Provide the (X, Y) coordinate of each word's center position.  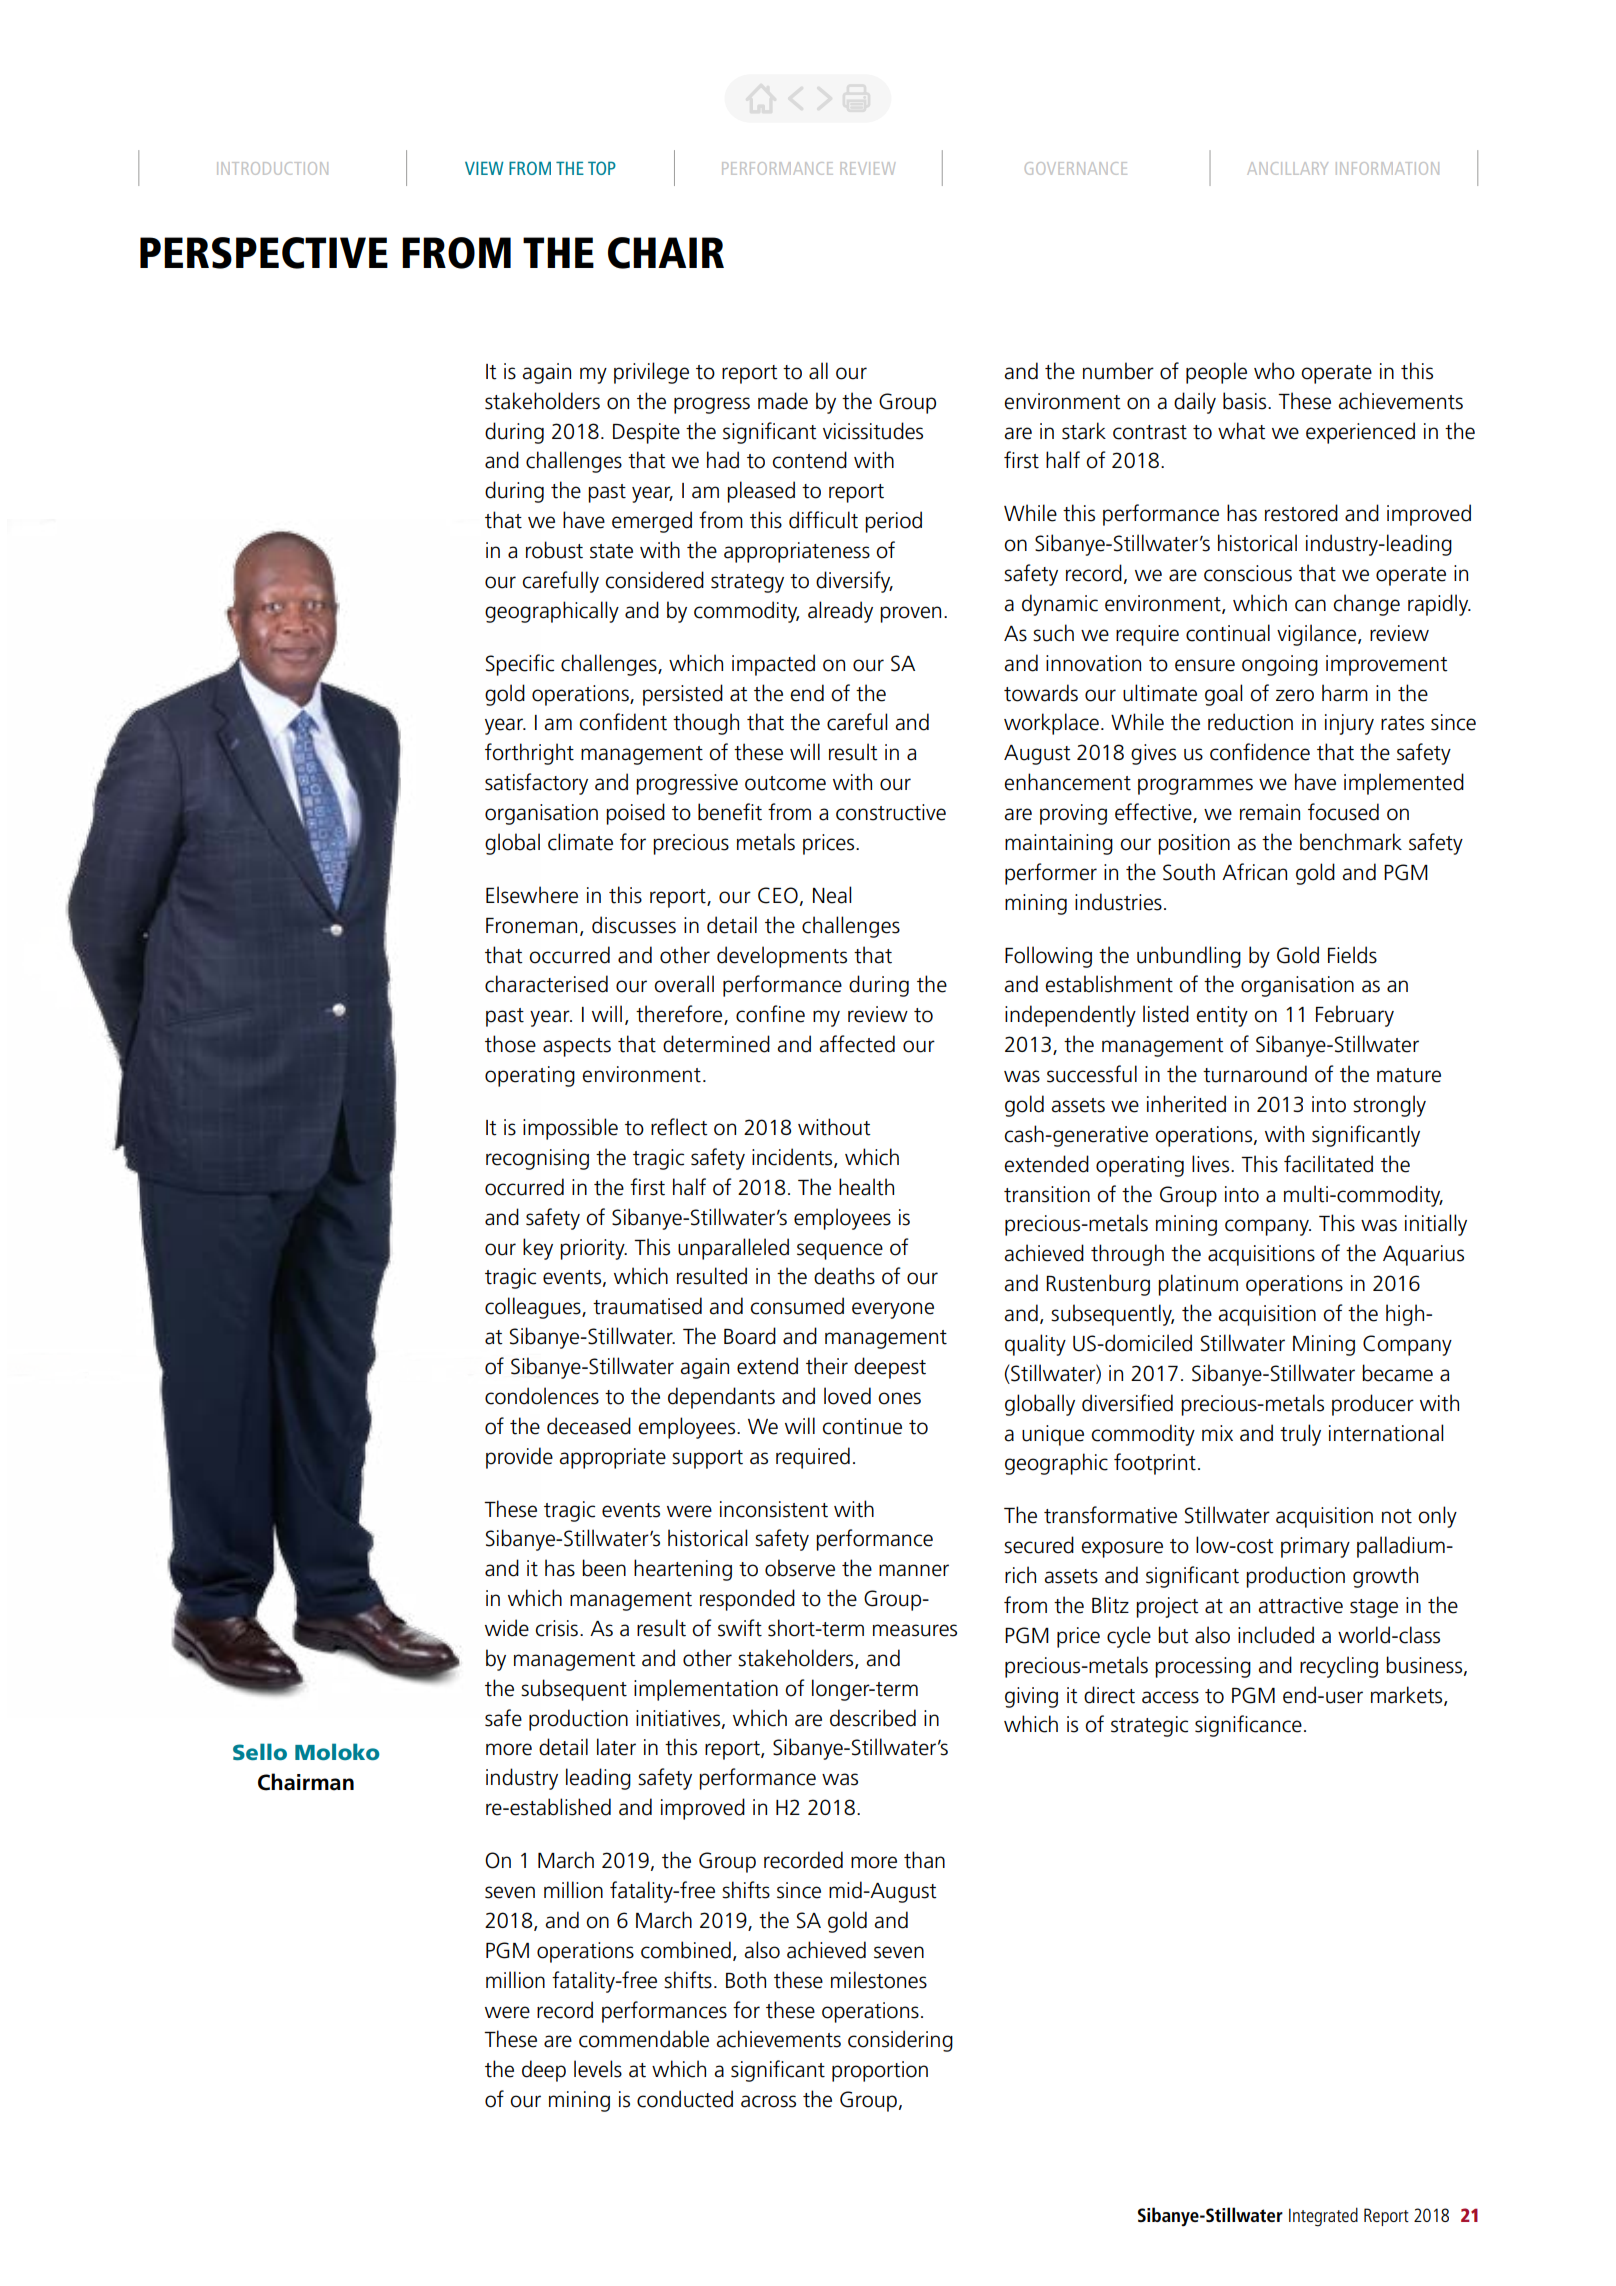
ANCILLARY (1287, 168)
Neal (832, 895)
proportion (880, 2071)
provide (519, 1458)
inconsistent (774, 1509)
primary (1315, 1547)
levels (598, 2069)
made (783, 401)
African (1254, 872)
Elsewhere (532, 895)
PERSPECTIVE (264, 253)
